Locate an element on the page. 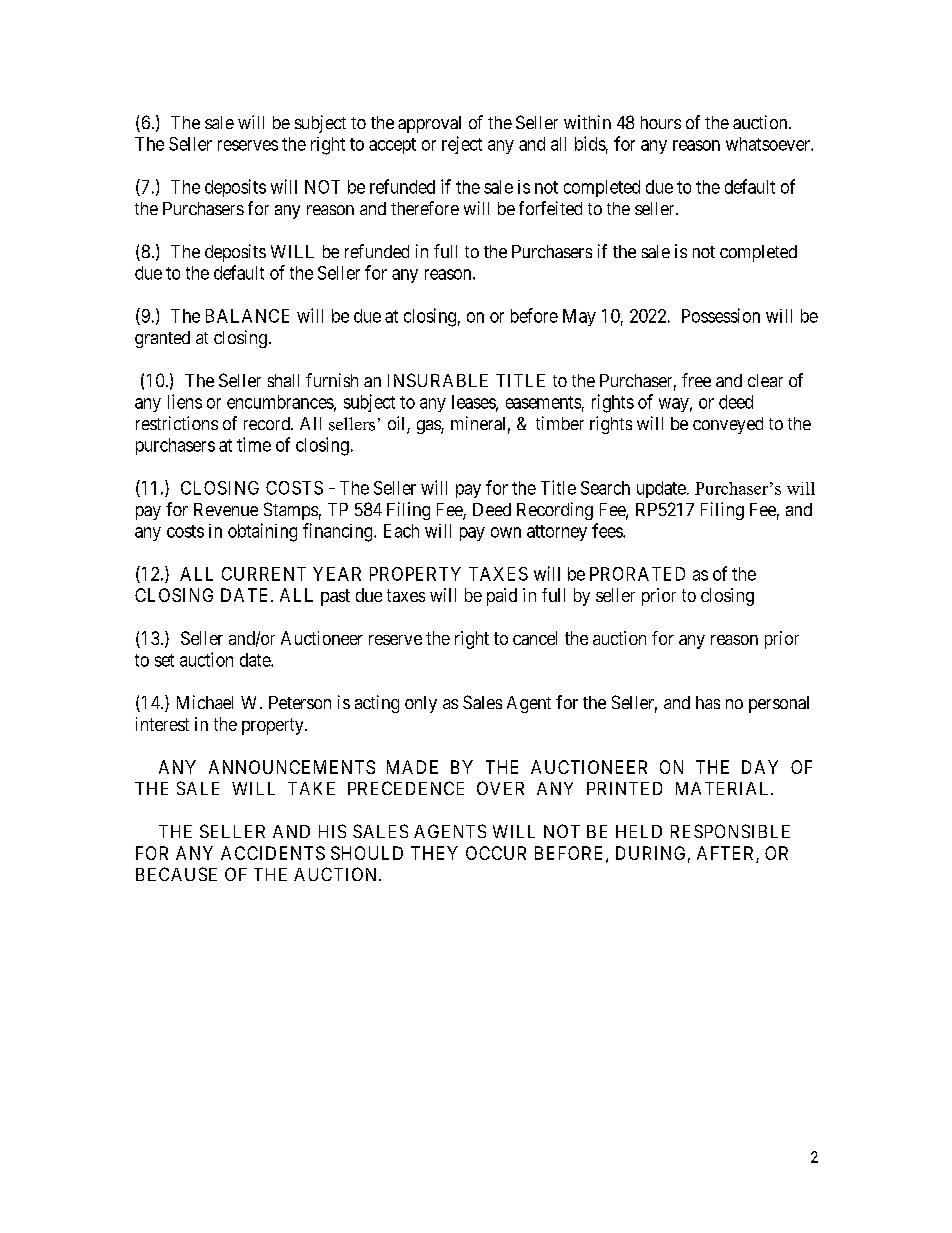 Image resolution: width=952 pixels, height=1233 pixels. BALANCE is located at coordinates (247, 316).
